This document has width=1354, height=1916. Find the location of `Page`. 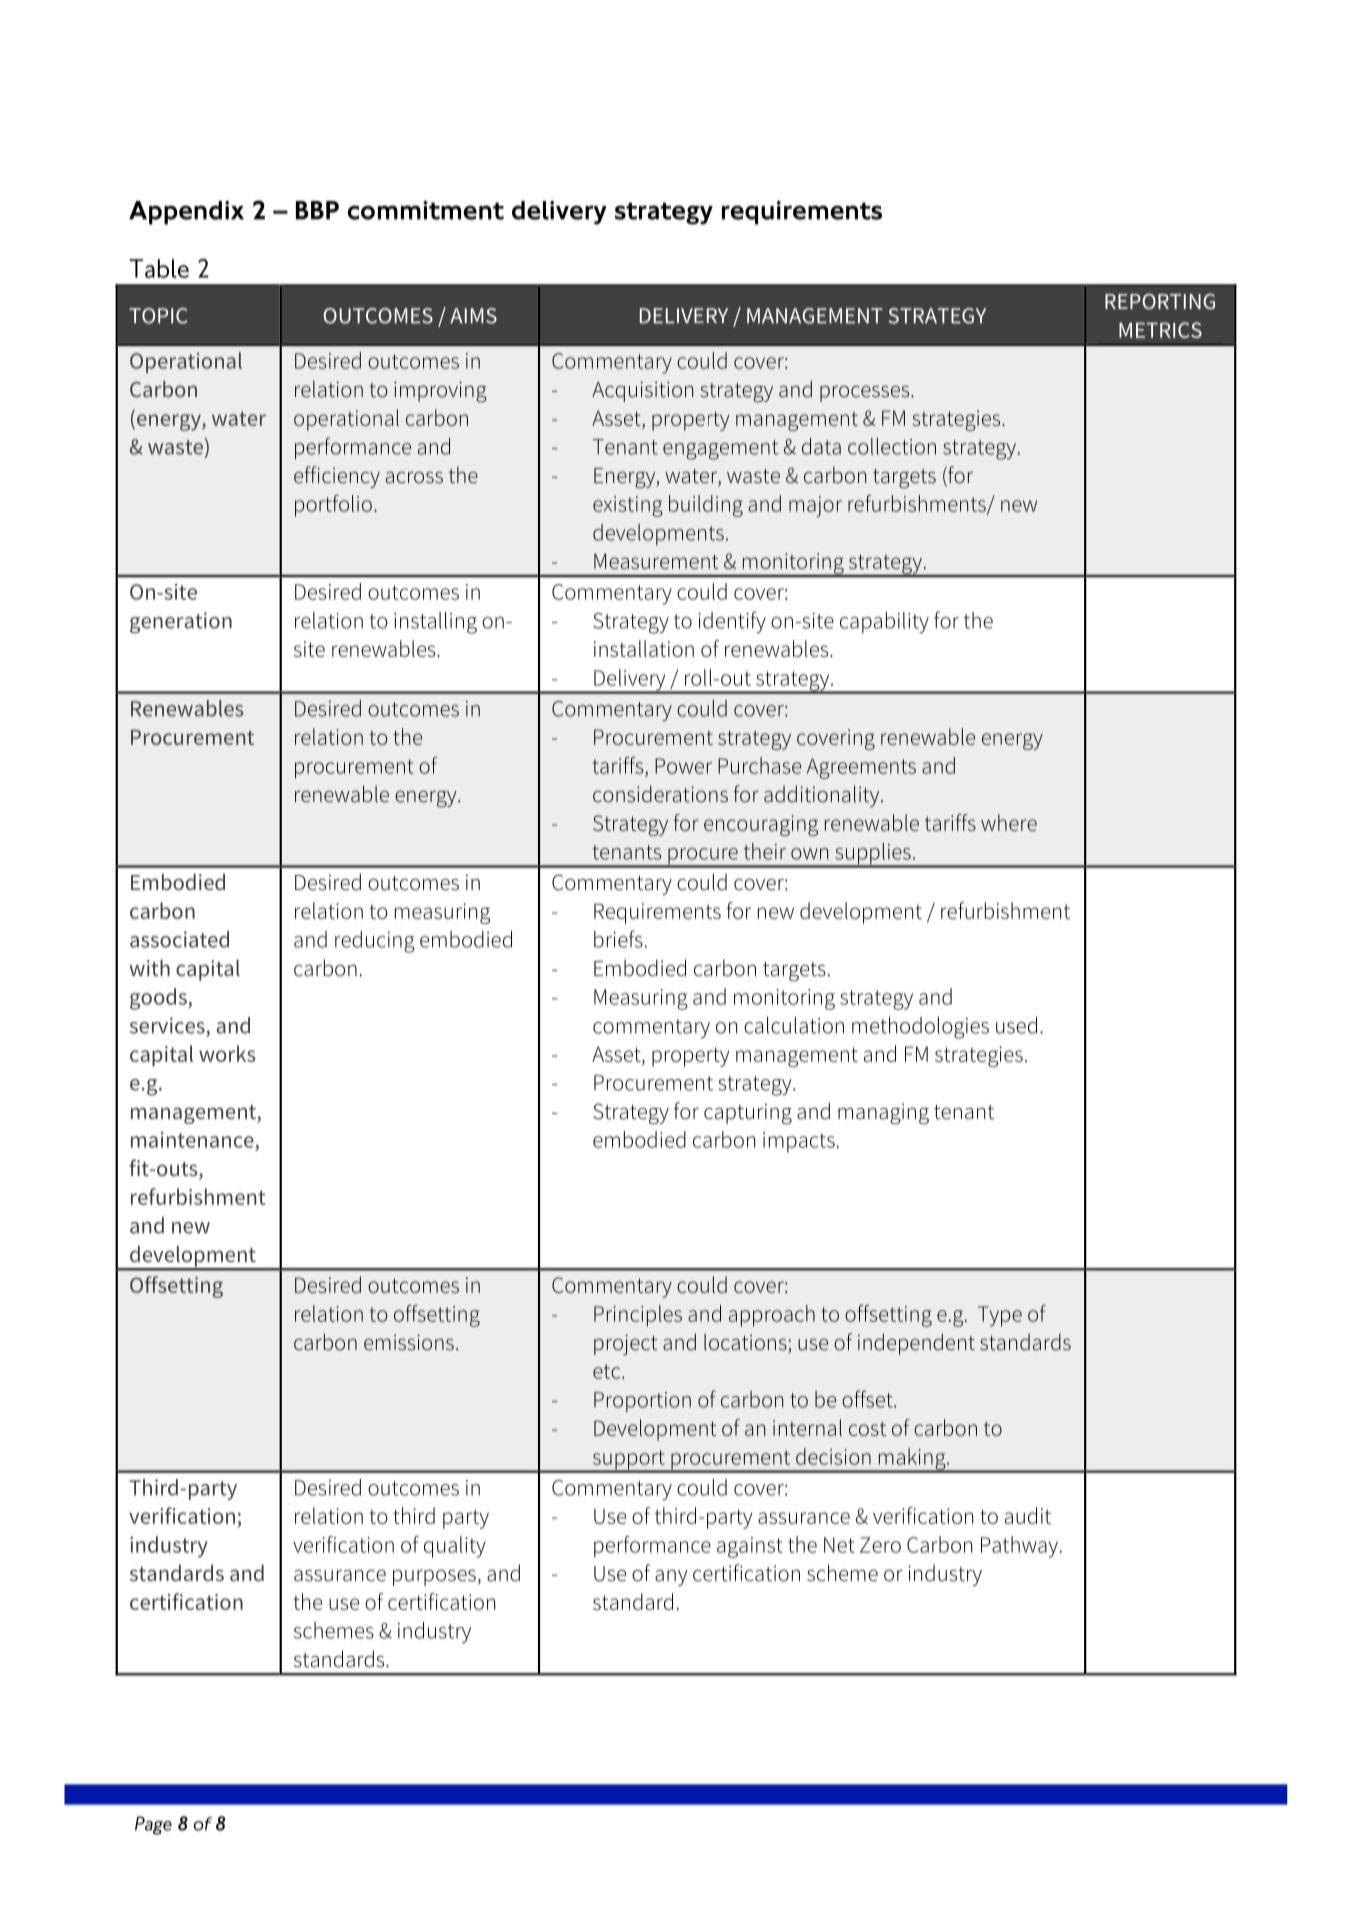

Page is located at coordinates (153, 1825).
